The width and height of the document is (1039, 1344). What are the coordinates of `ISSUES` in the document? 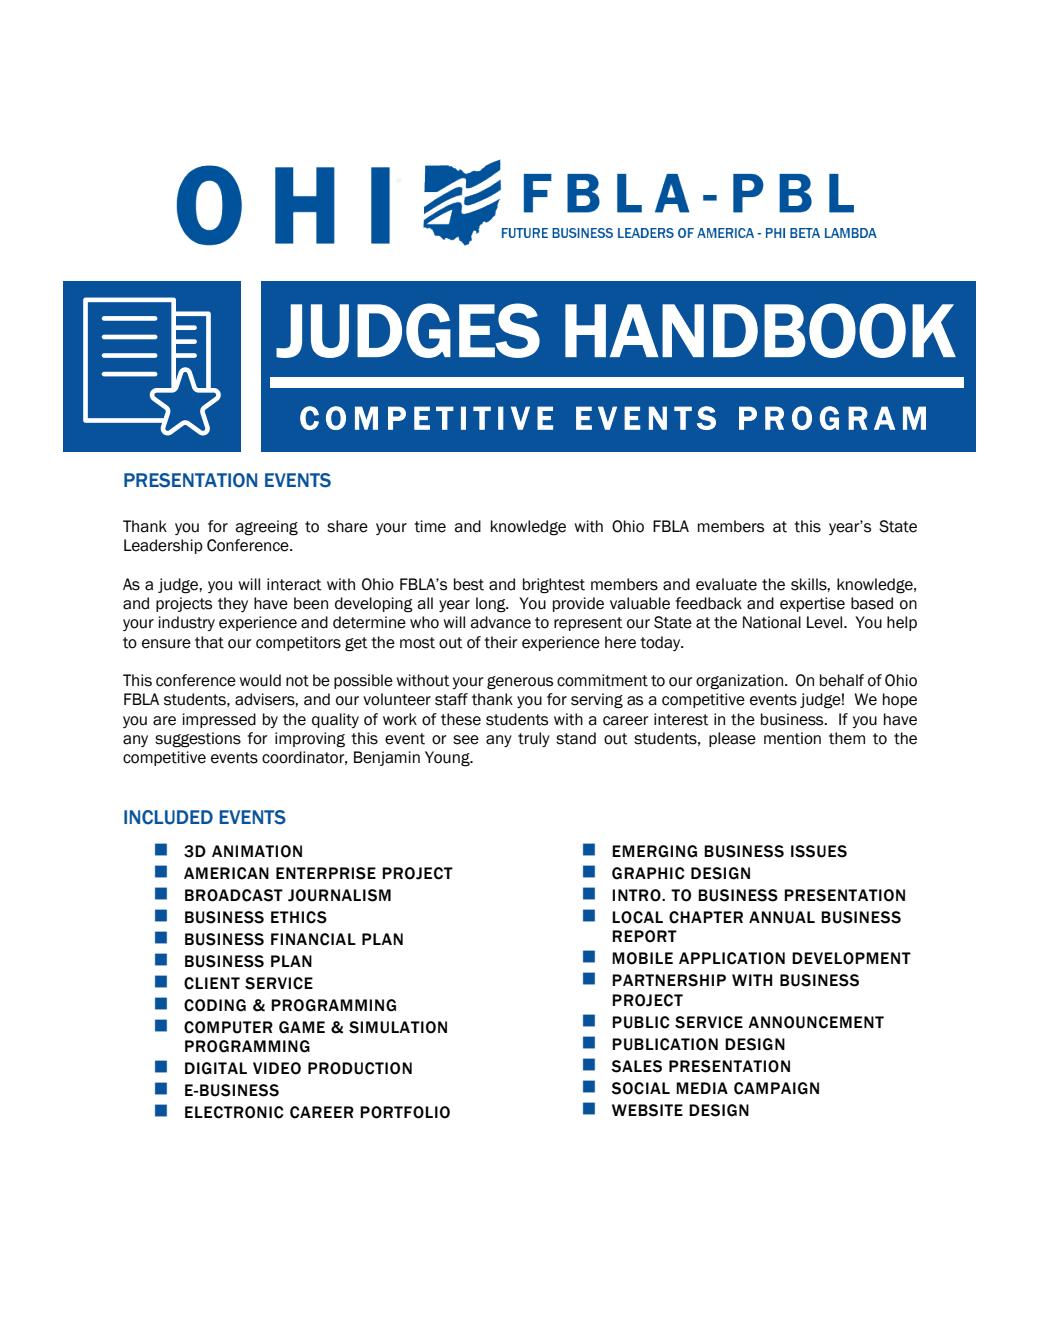 It's located at (819, 851).
